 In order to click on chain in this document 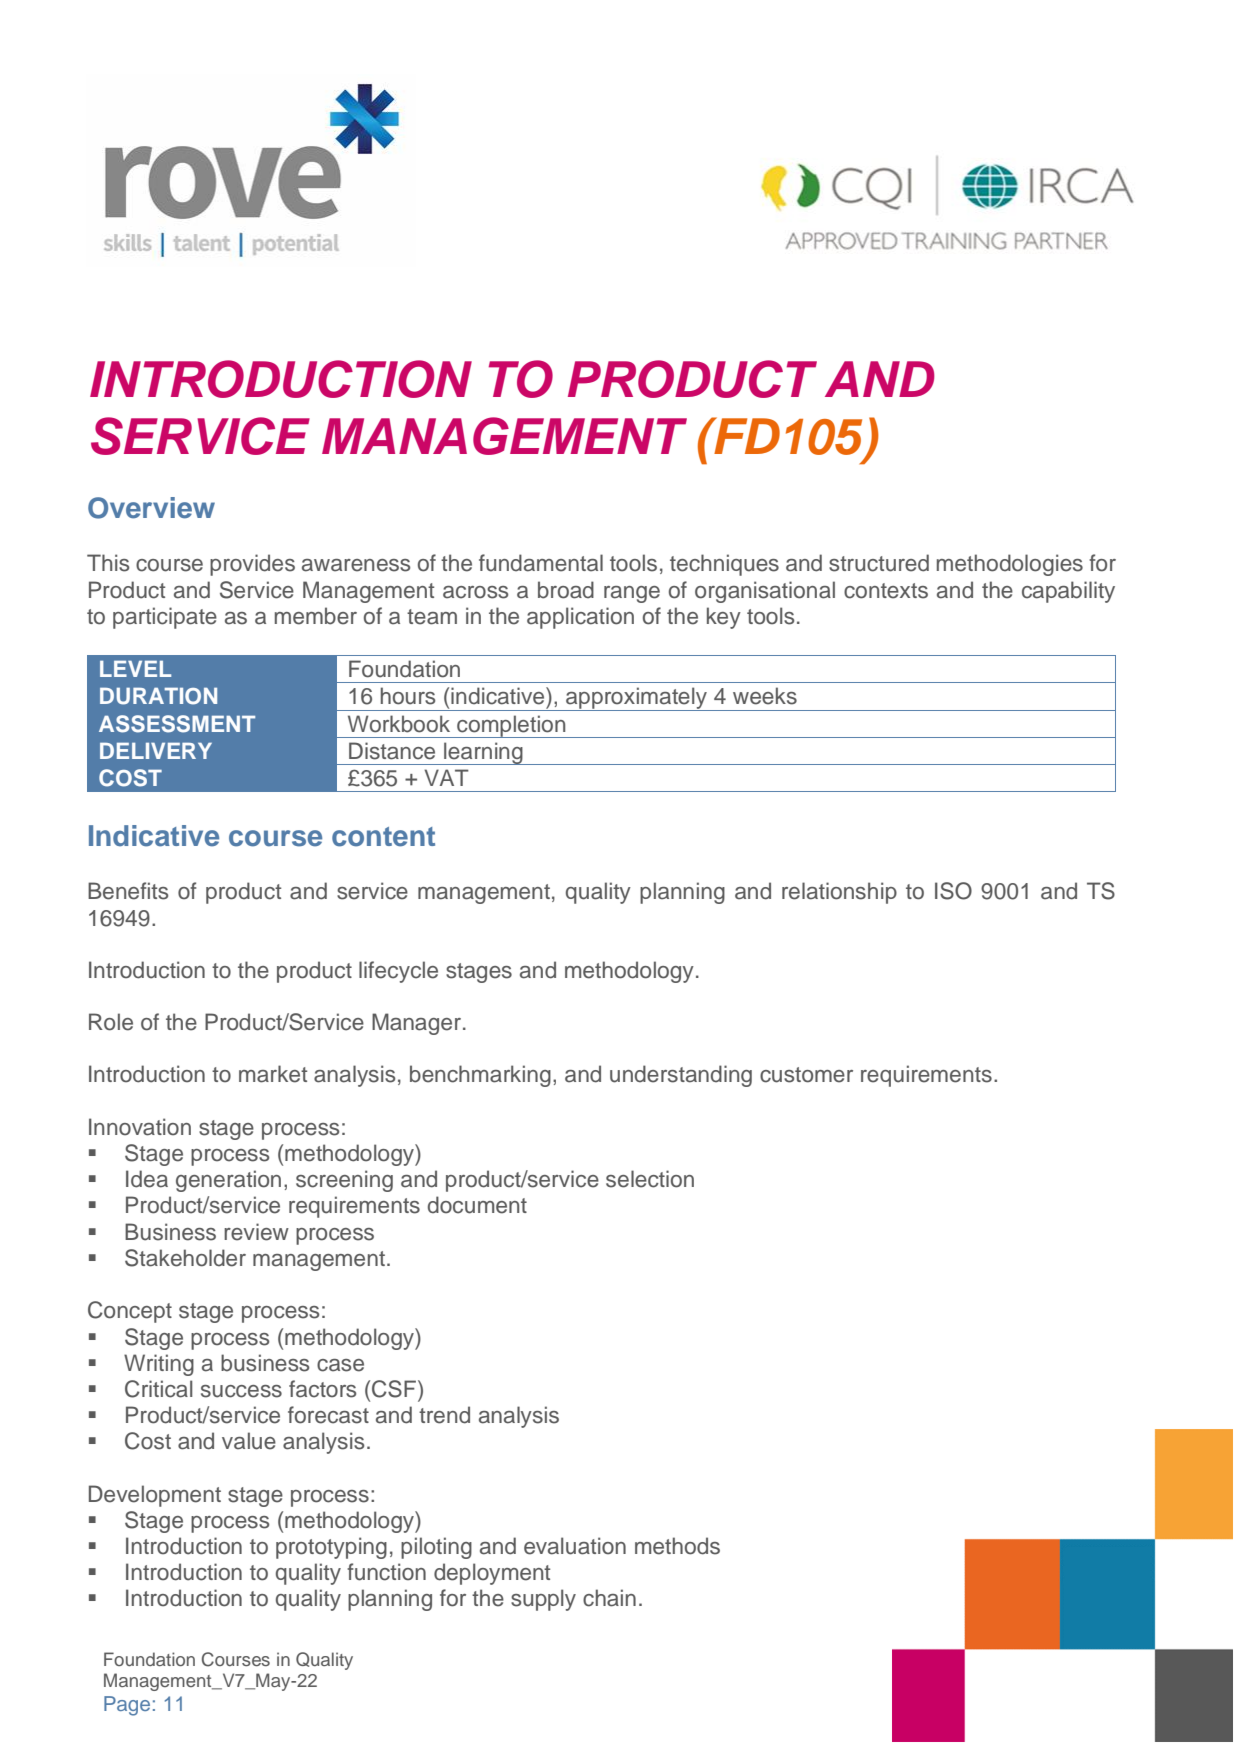, I will do `click(609, 1598)`.
